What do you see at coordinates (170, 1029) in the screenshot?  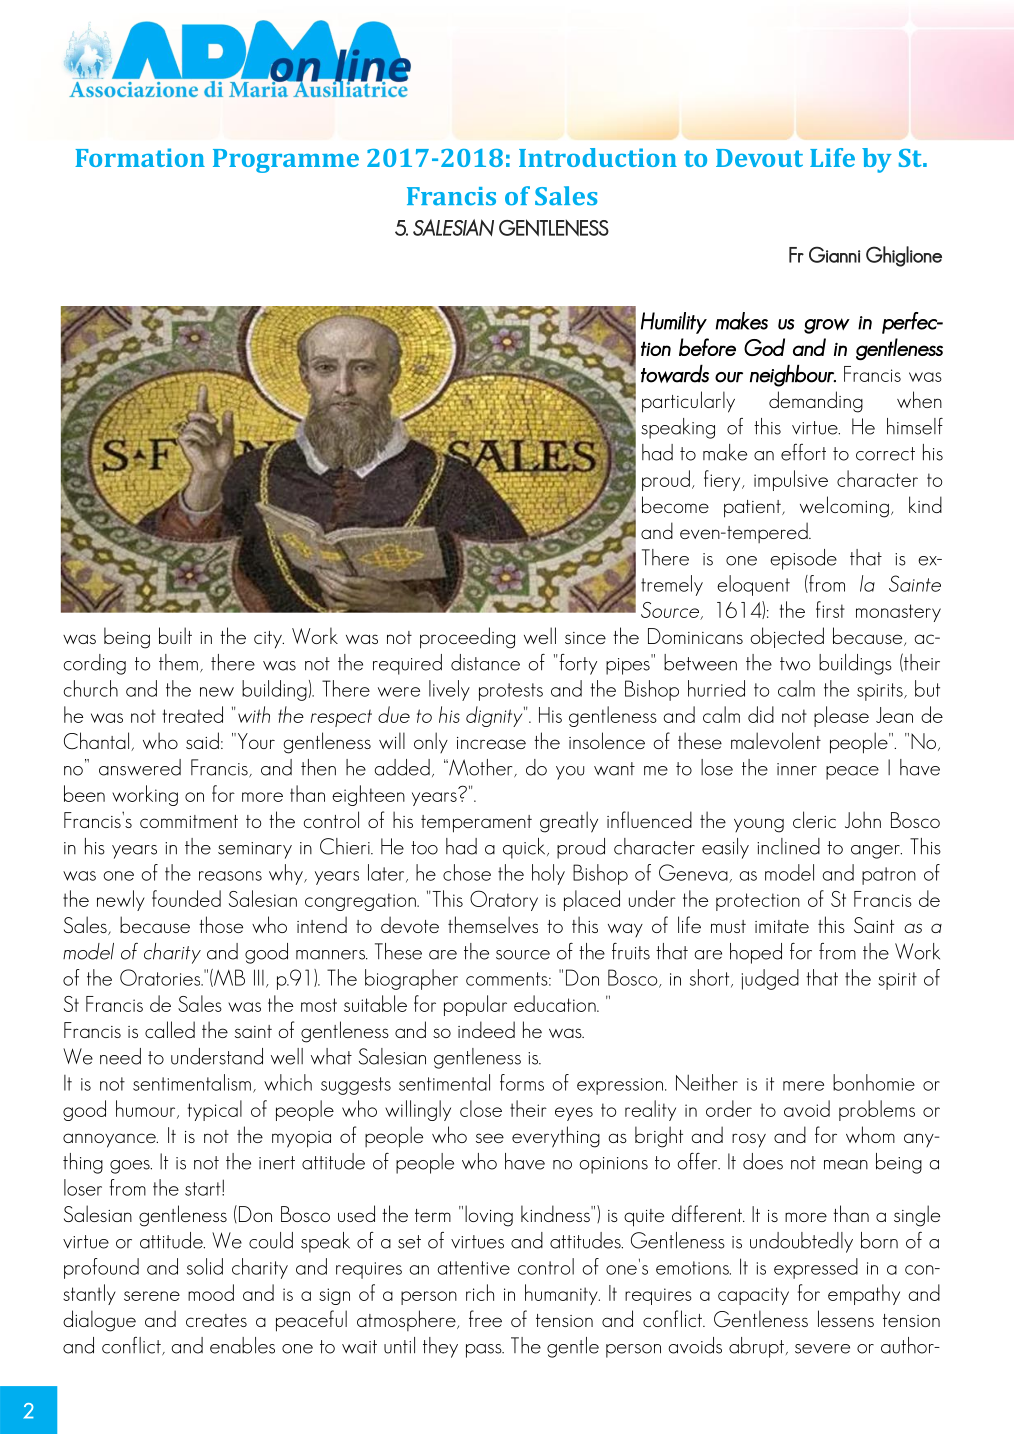 I see `called` at bounding box center [170, 1029].
